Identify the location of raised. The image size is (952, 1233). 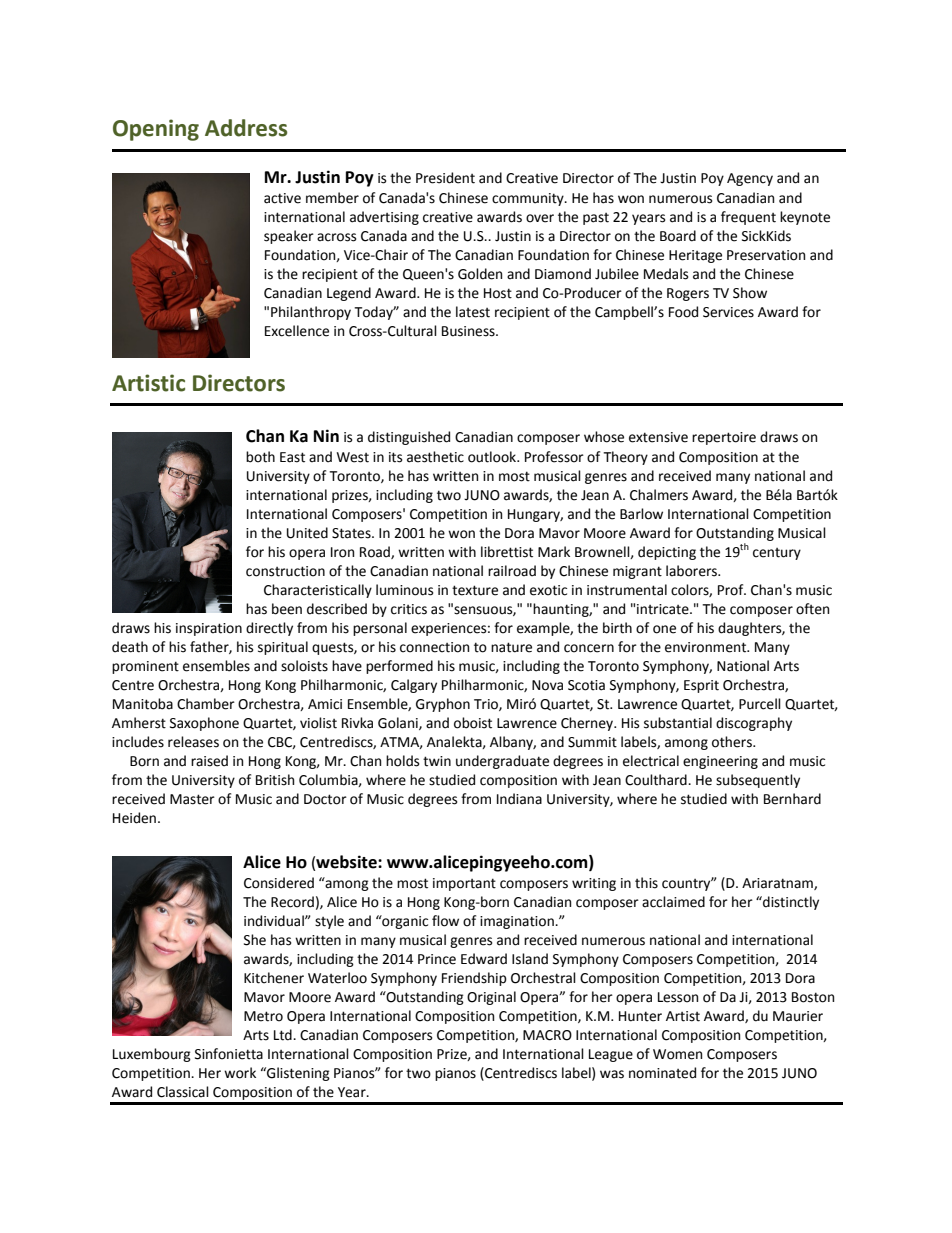
(209, 761).
